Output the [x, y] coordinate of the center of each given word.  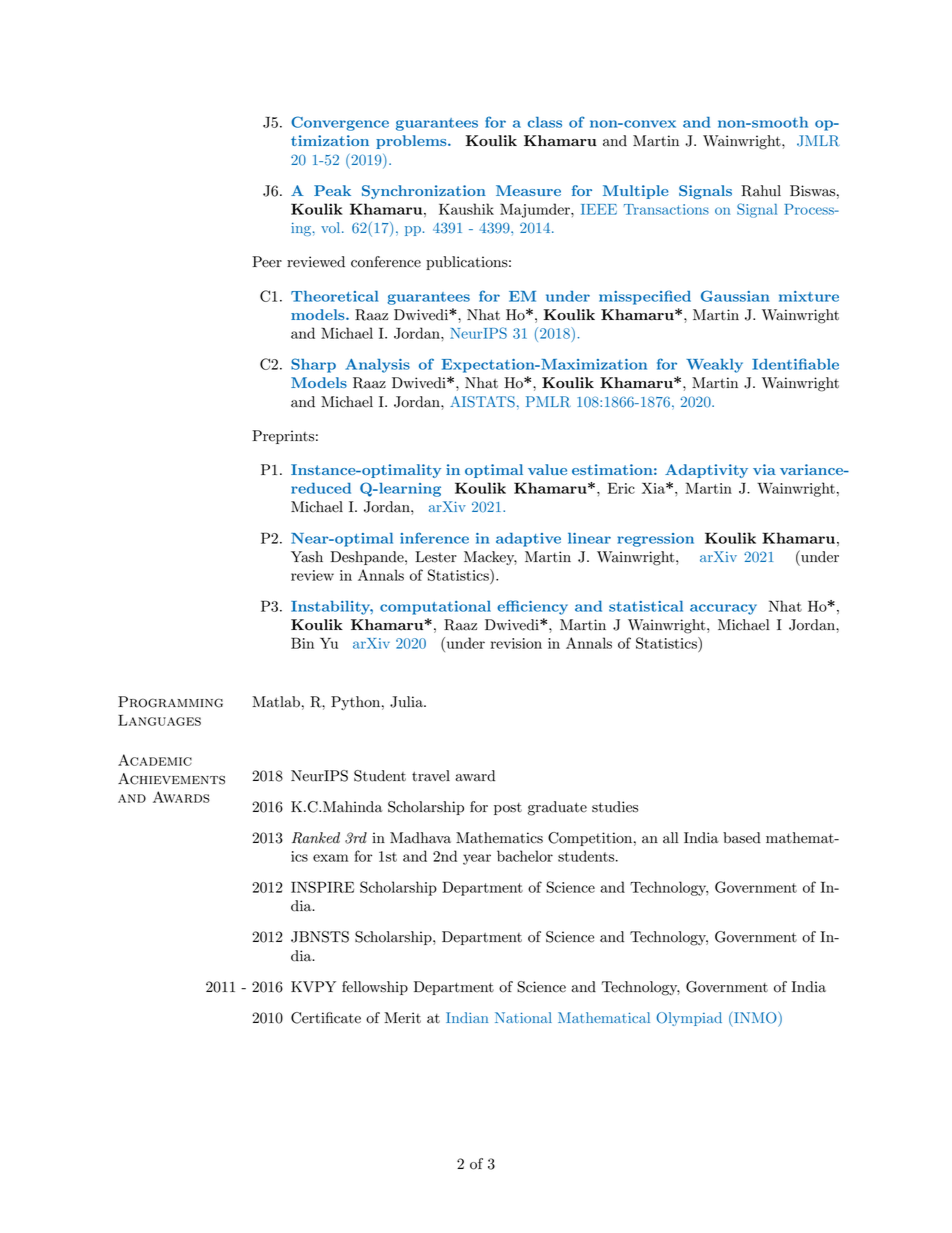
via [764, 469]
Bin [302, 643]
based [742, 838]
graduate [557, 808]
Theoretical [334, 296]
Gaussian [735, 296]
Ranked [316, 838]
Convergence [340, 123]
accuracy [723, 609]
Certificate [326, 1018]
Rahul [761, 191]
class [545, 122]
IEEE [599, 209]
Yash [307, 557]
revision [516, 643]
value [547, 469]
